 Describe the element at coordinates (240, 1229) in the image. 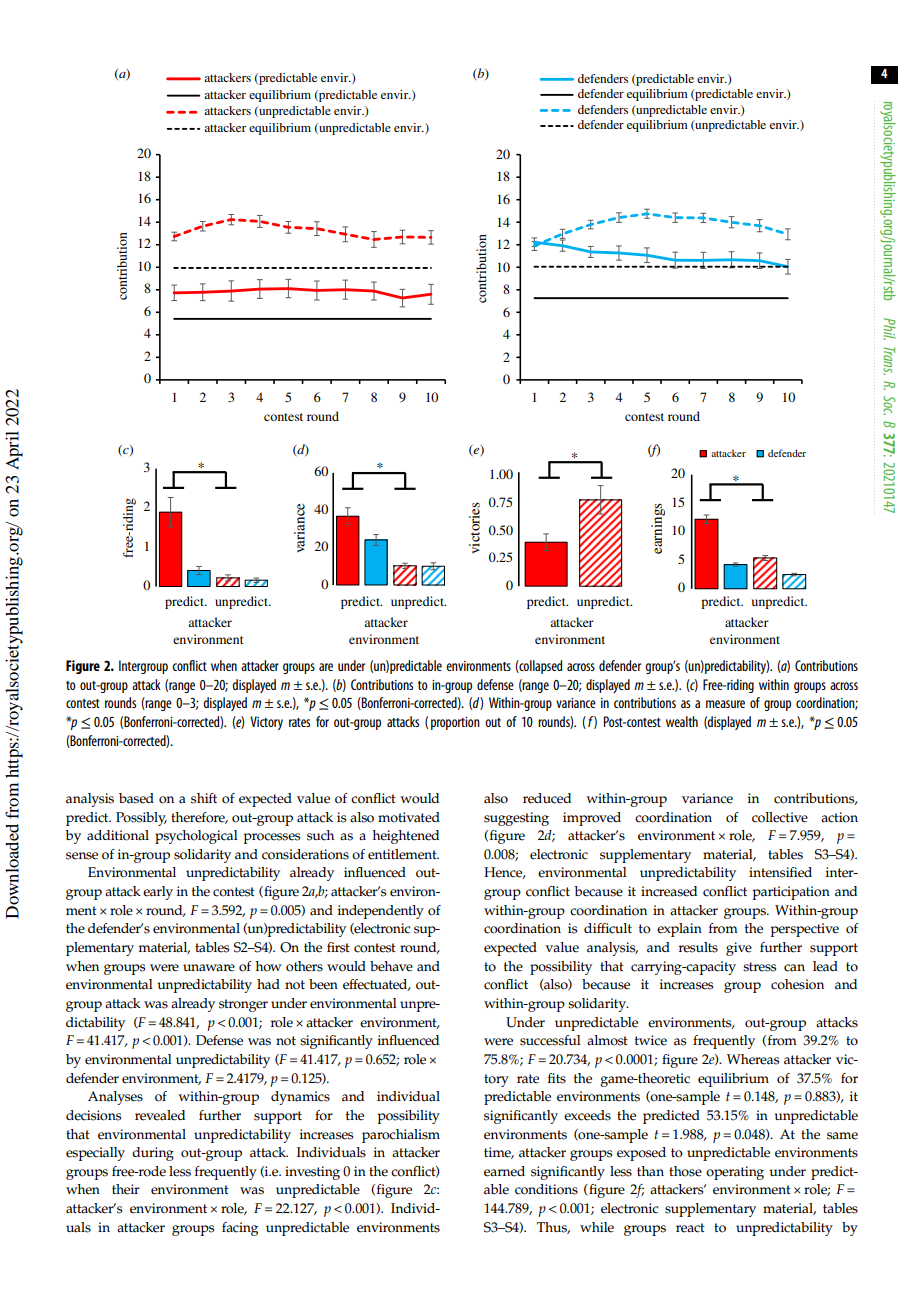

I see `facing` at that location.
